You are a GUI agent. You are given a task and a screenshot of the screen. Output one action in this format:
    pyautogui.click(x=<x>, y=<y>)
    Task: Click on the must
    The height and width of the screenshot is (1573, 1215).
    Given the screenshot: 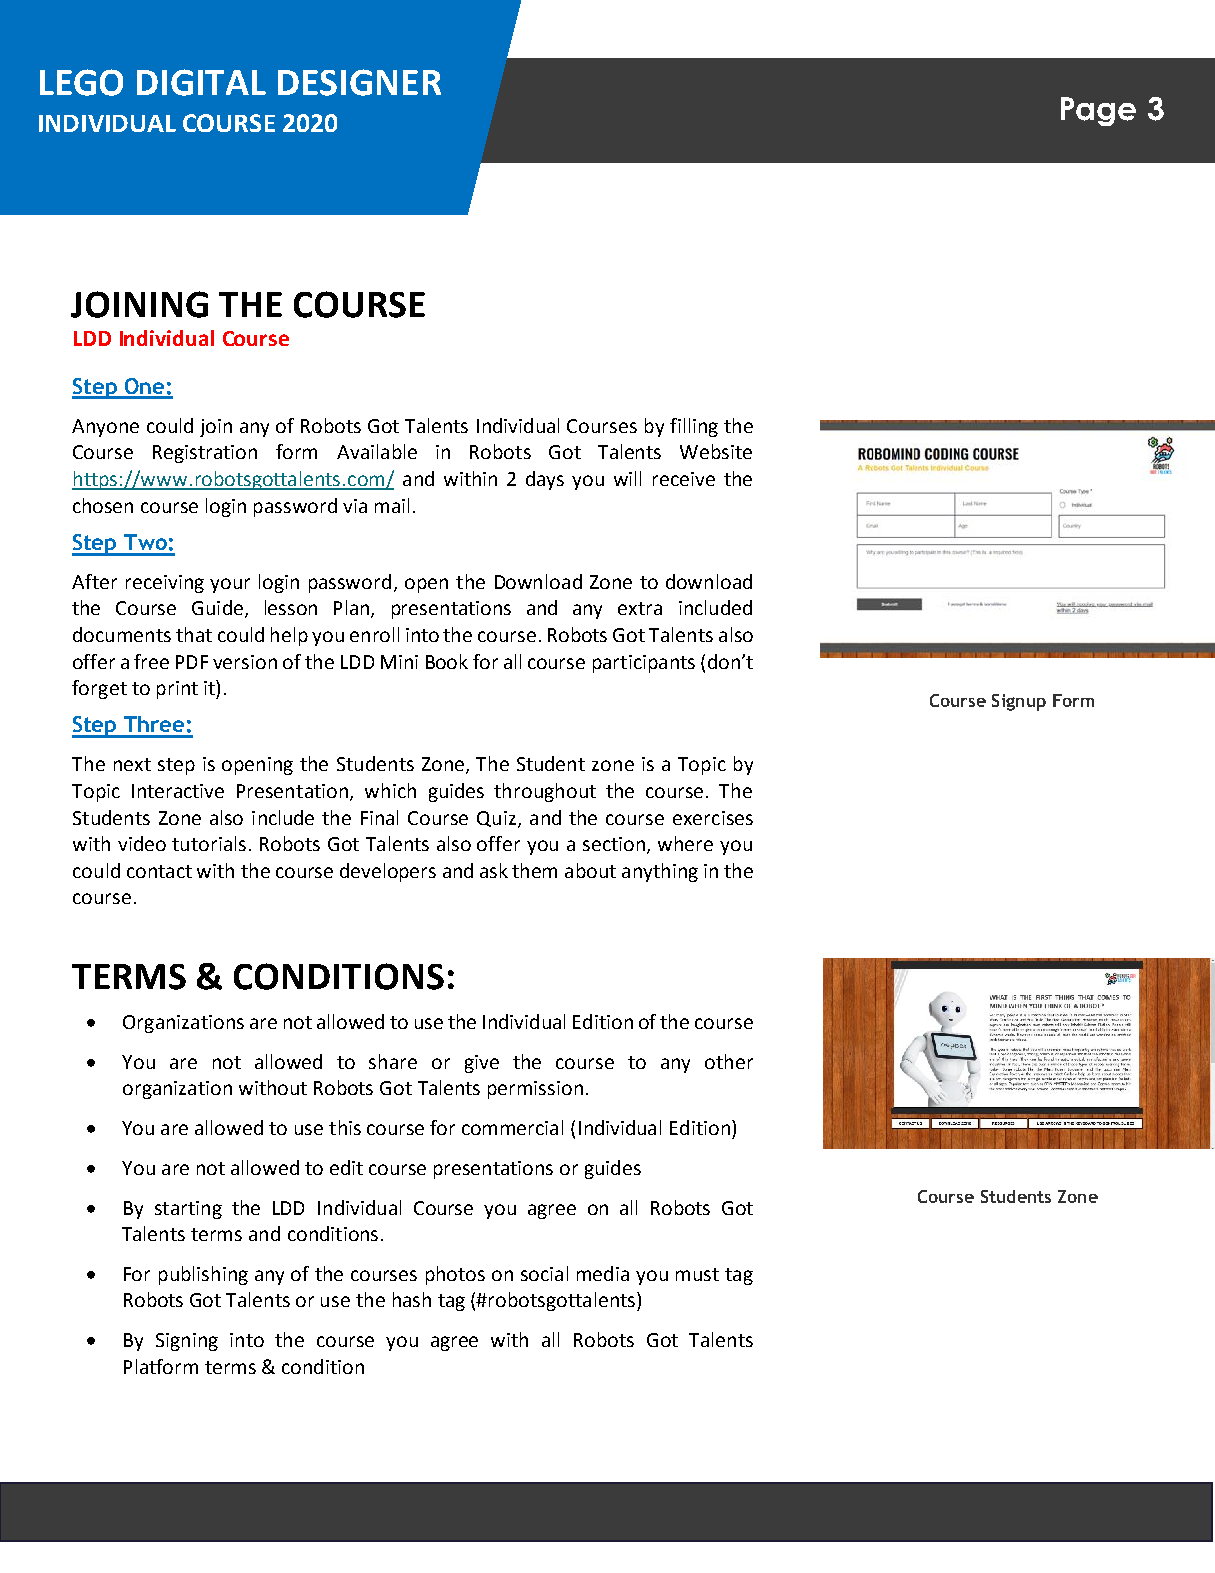 What is the action you would take?
    pyautogui.click(x=697, y=1274)
